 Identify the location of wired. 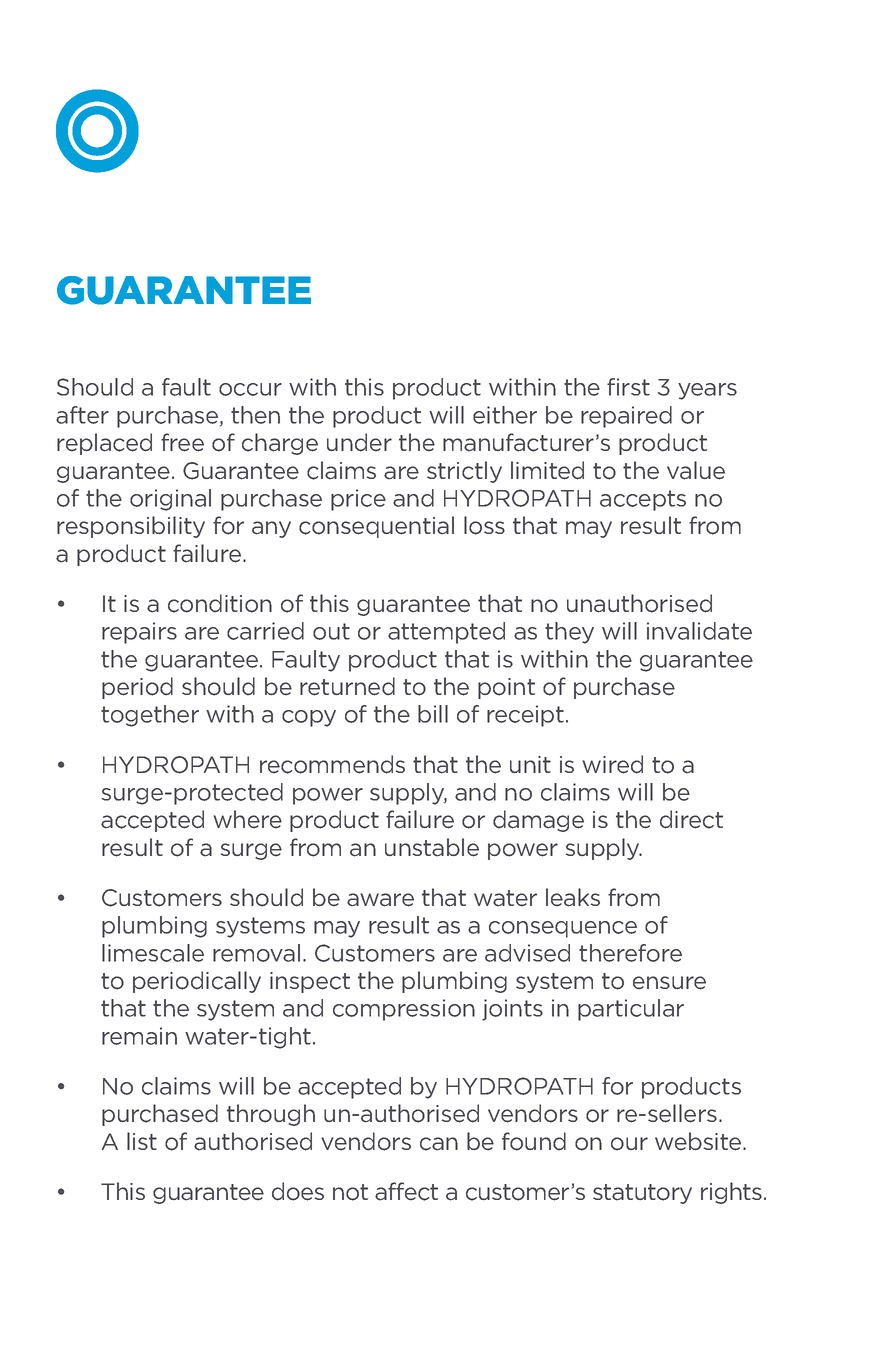
(612, 764).
